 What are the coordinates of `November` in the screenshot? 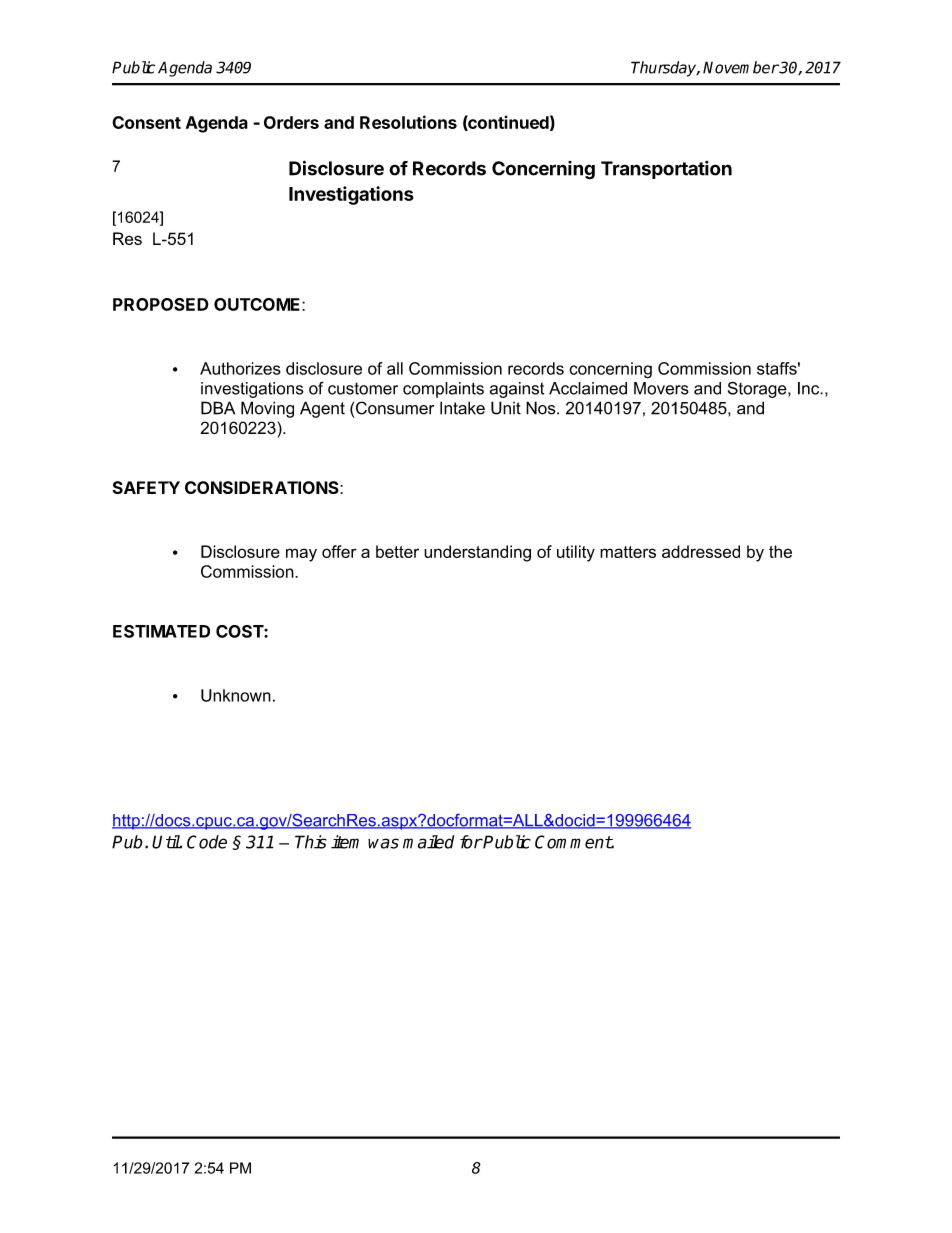 It's located at (741, 67).
